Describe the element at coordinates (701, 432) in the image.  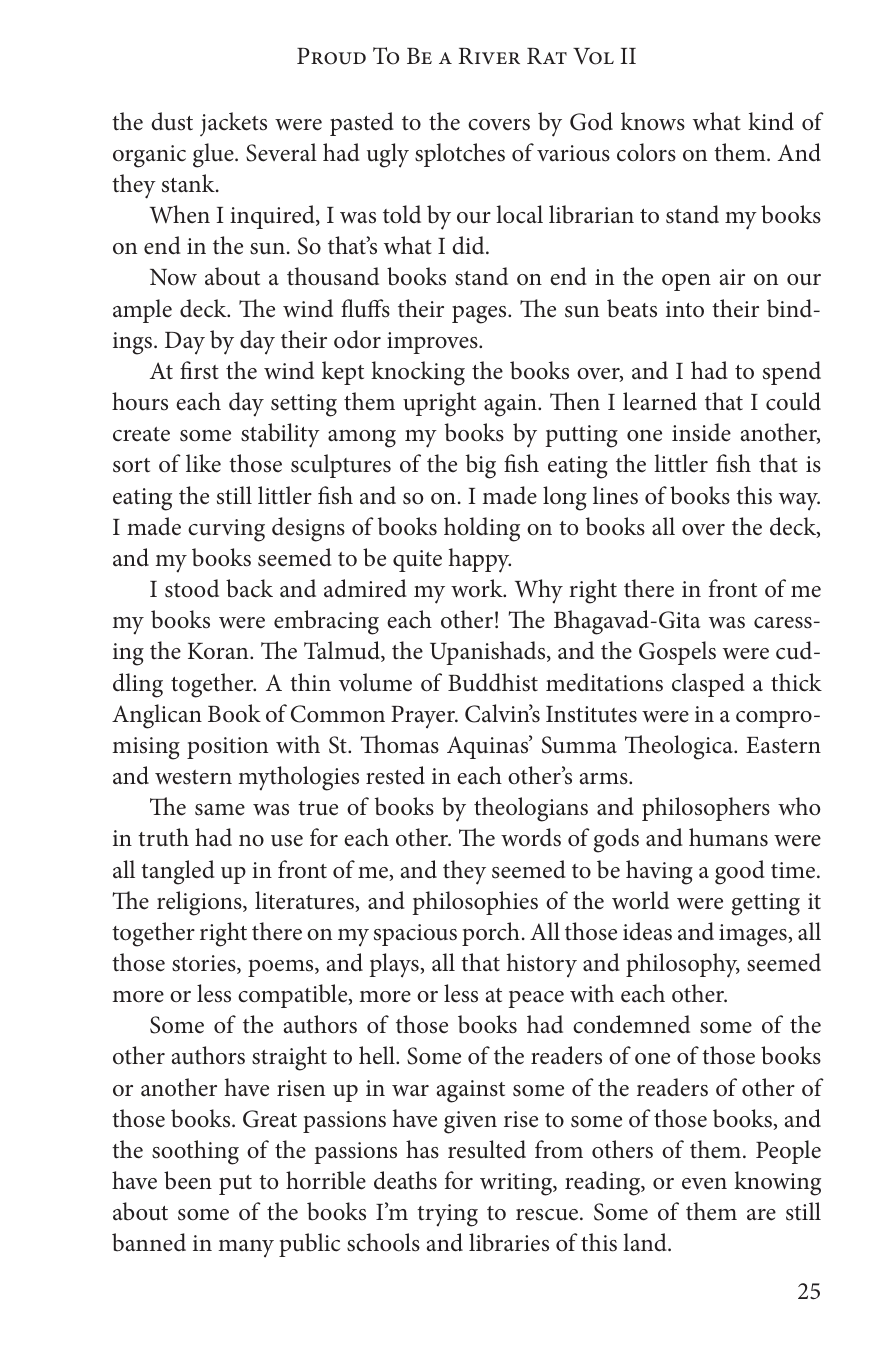
I see `inside` at that location.
